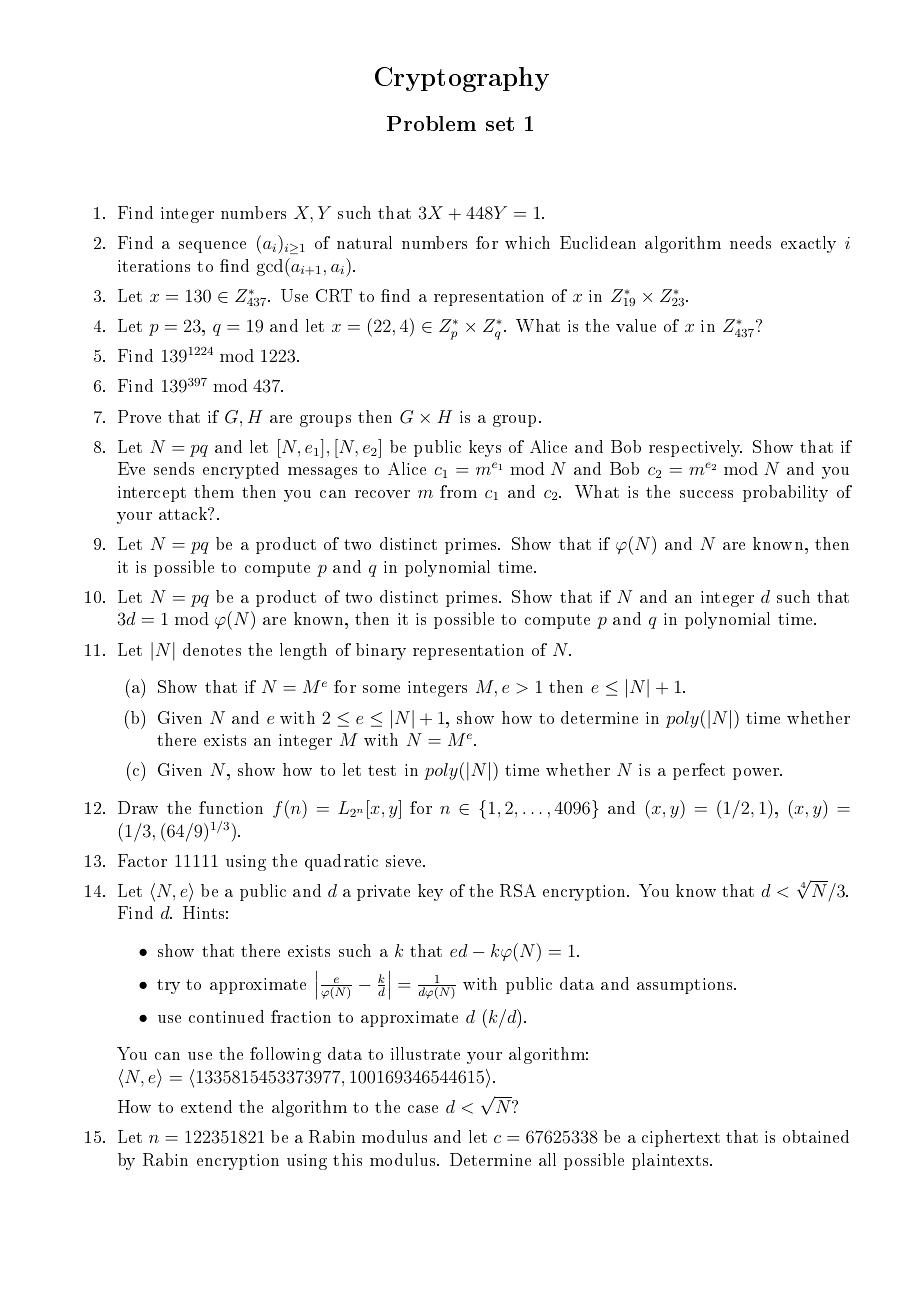 This document has width=924, height=1308. Describe the element at coordinates (500, 124) in the document. I see `set` at that location.
